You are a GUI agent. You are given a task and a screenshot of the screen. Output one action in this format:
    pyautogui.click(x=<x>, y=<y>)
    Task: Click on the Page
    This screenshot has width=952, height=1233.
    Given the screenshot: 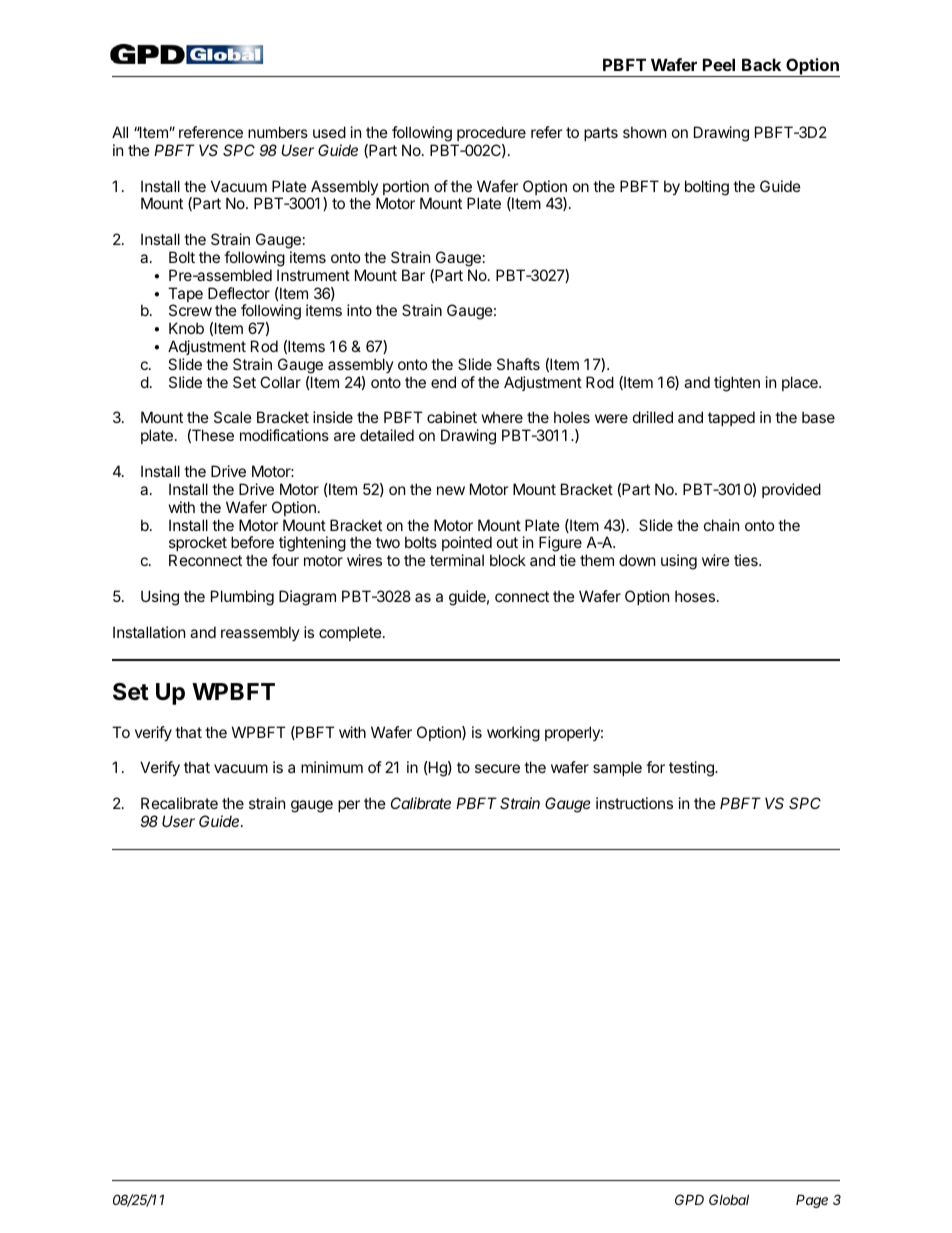 What is the action you would take?
    pyautogui.click(x=812, y=1201)
